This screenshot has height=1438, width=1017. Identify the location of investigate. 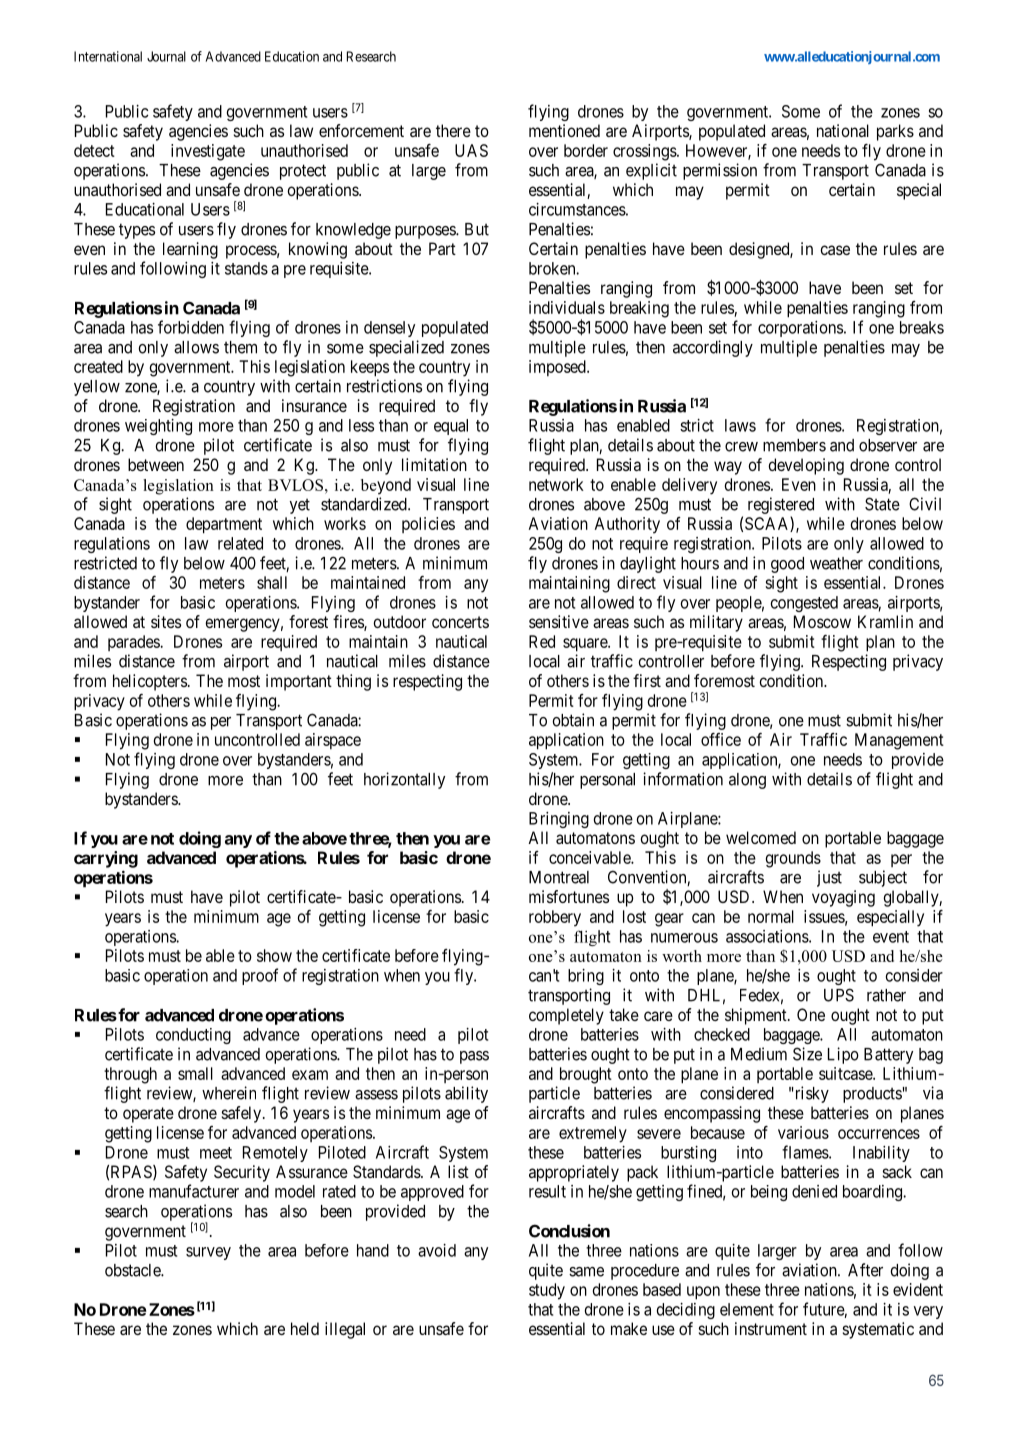
(208, 152).
